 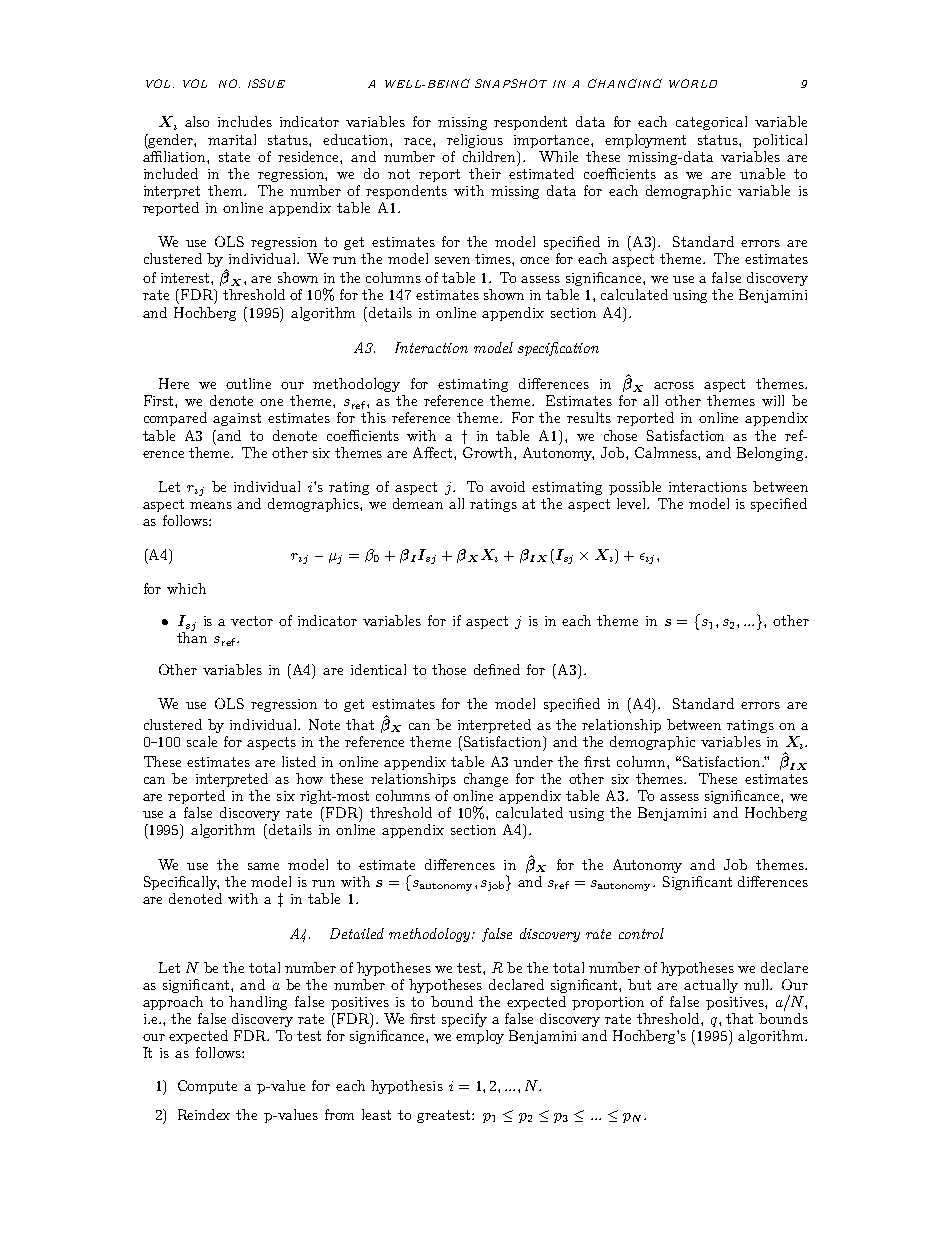 I want to click on across, so click(x=674, y=385).
